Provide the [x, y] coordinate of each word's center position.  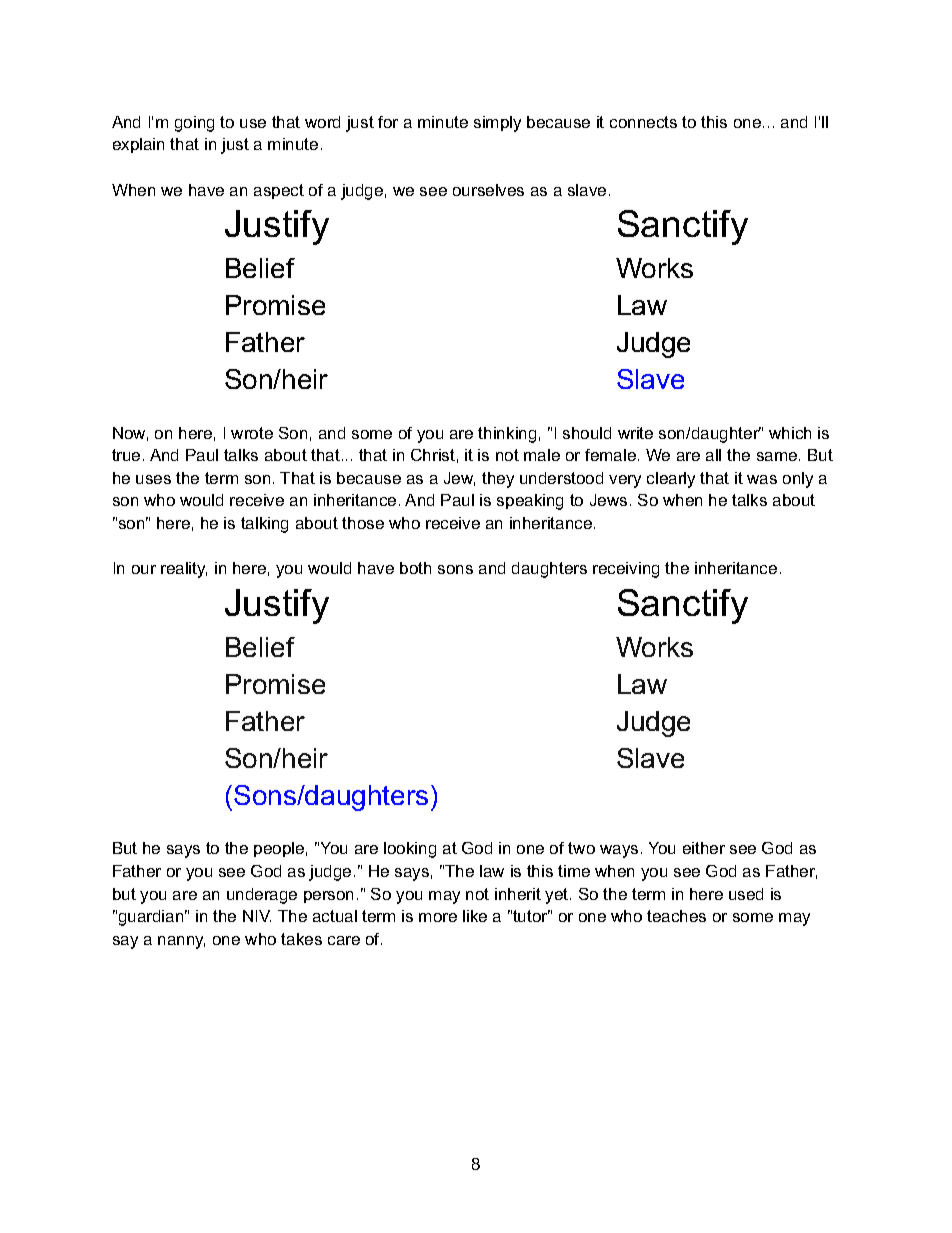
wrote [252, 433]
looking [410, 850]
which [790, 433]
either [704, 848]
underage [262, 896]
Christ [433, 455]
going [194, 124]
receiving [626, 570]
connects [643, 122]
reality [184, 570]
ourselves [488, 190]
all [713, 455]
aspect [279, 191]
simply [497, 124]
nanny [181, 942]
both [415, 568]
